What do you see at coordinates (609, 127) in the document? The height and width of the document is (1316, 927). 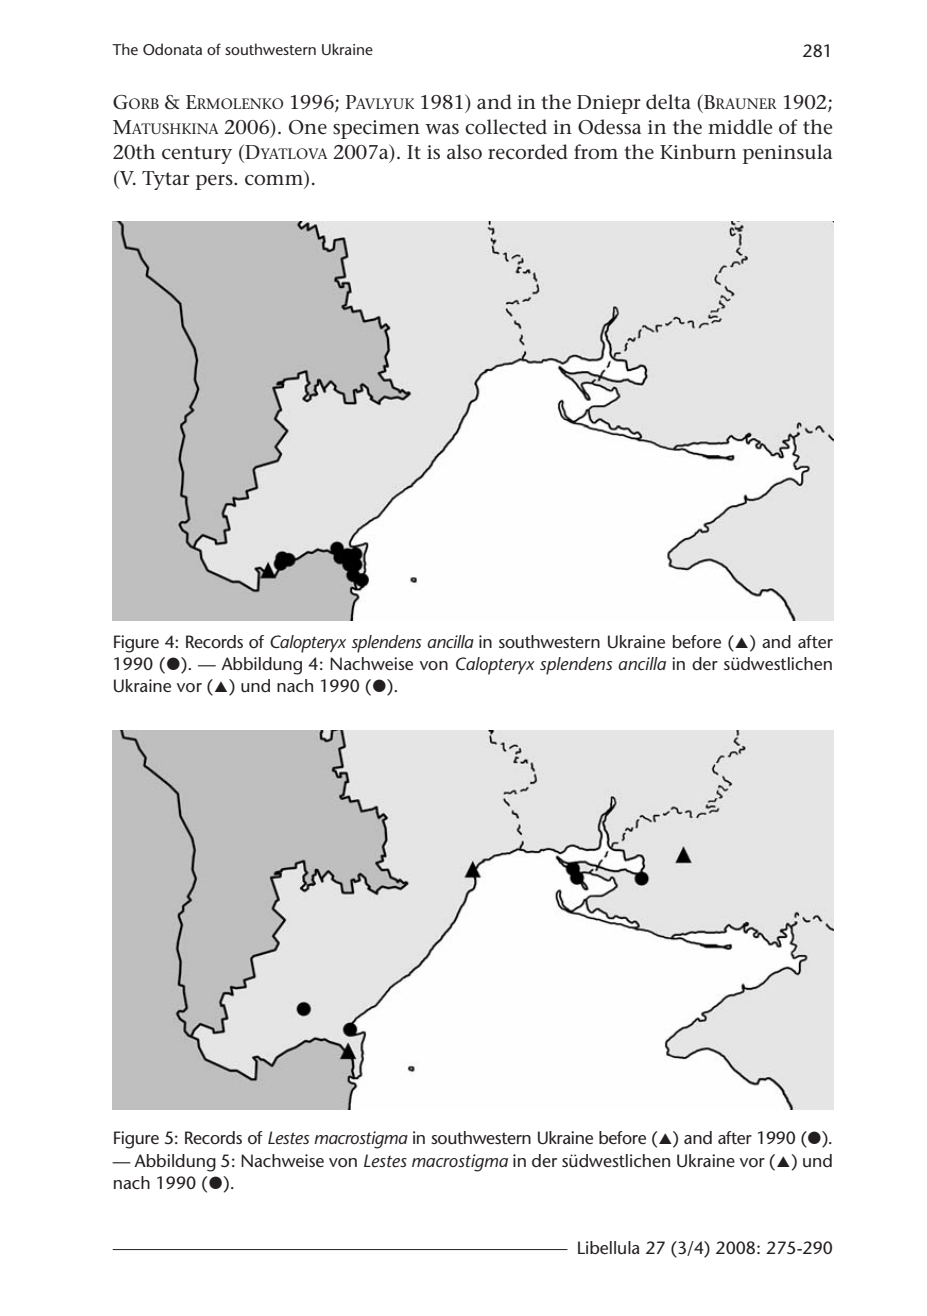 I see `Odessa` at bounding box center [609, 127].
